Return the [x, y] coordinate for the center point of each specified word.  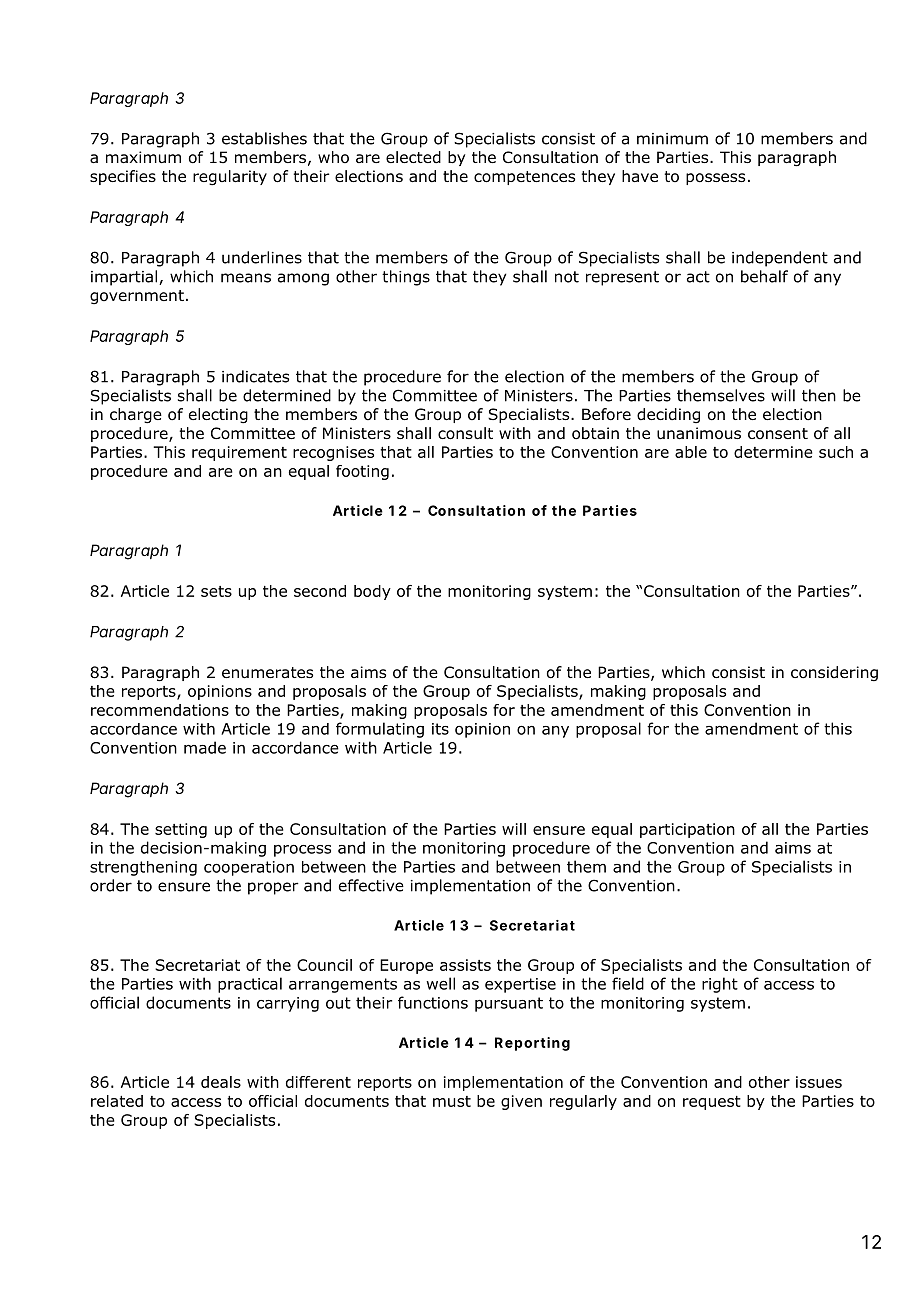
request [712, 1103]
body [372, 592]
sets [216, 591]
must [452, 1101]
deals [221, 1082]
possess [715, 179]
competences [524, 178]
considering [834, 674]
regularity [230, 178]
